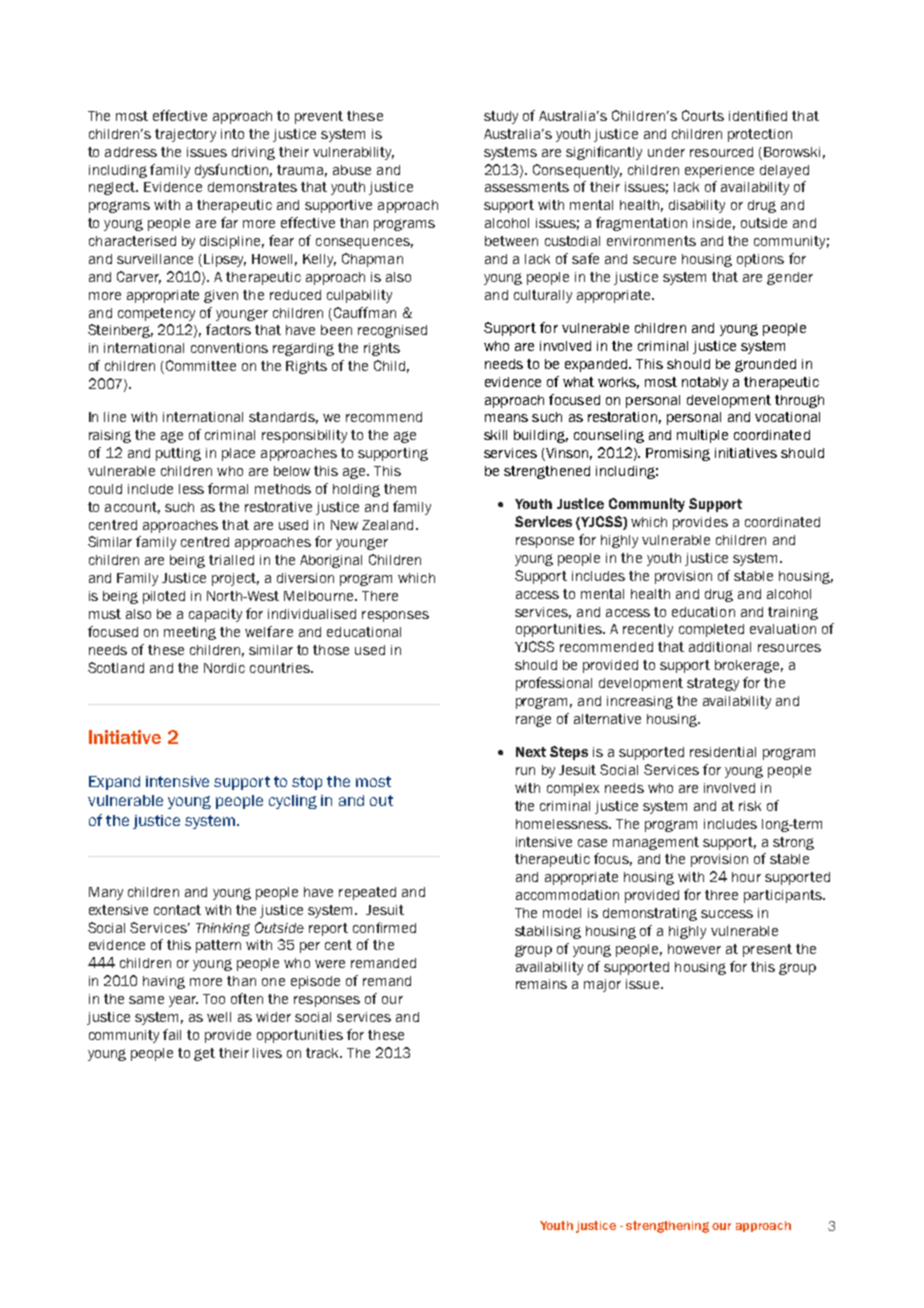  I want to click on range, so click(533, 721).
